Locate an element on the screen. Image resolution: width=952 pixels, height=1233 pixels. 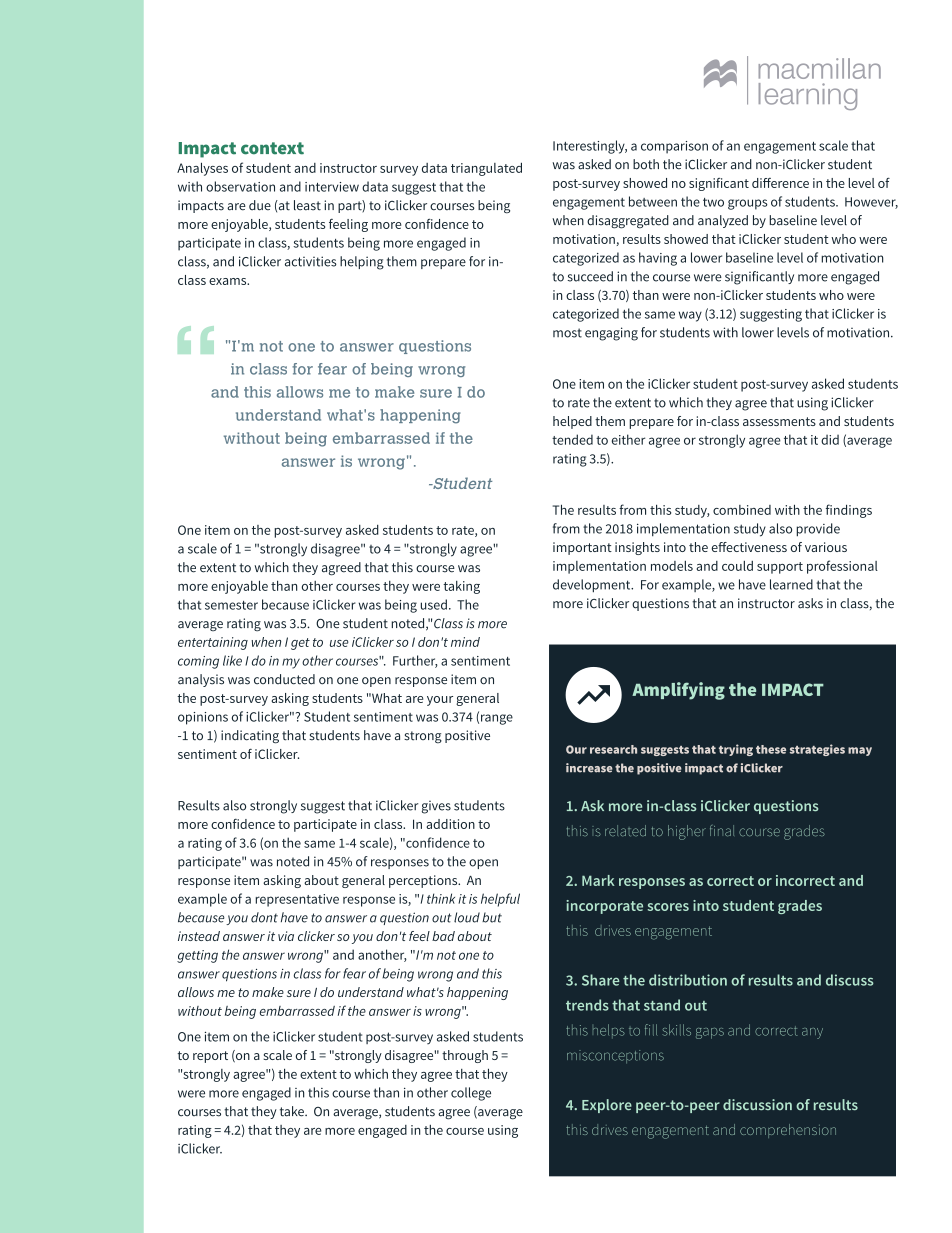
increase is located at coordinates (589, 768).
